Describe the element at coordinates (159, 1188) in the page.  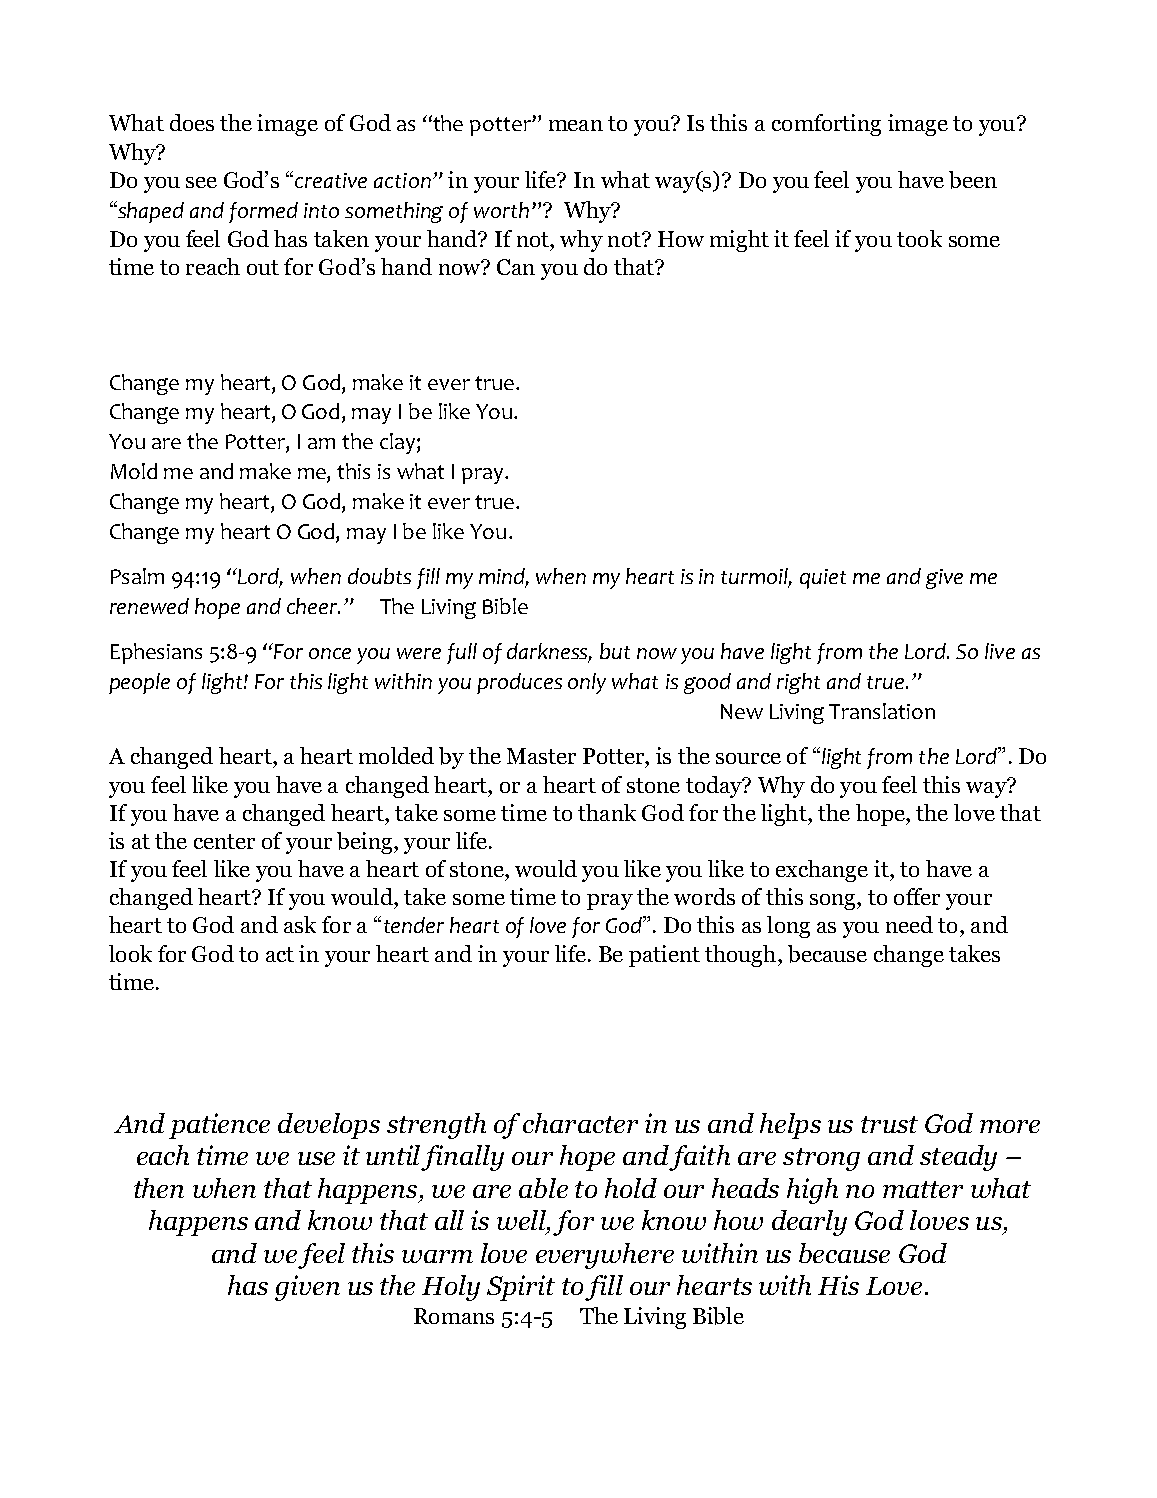
I see `then` at that location.
